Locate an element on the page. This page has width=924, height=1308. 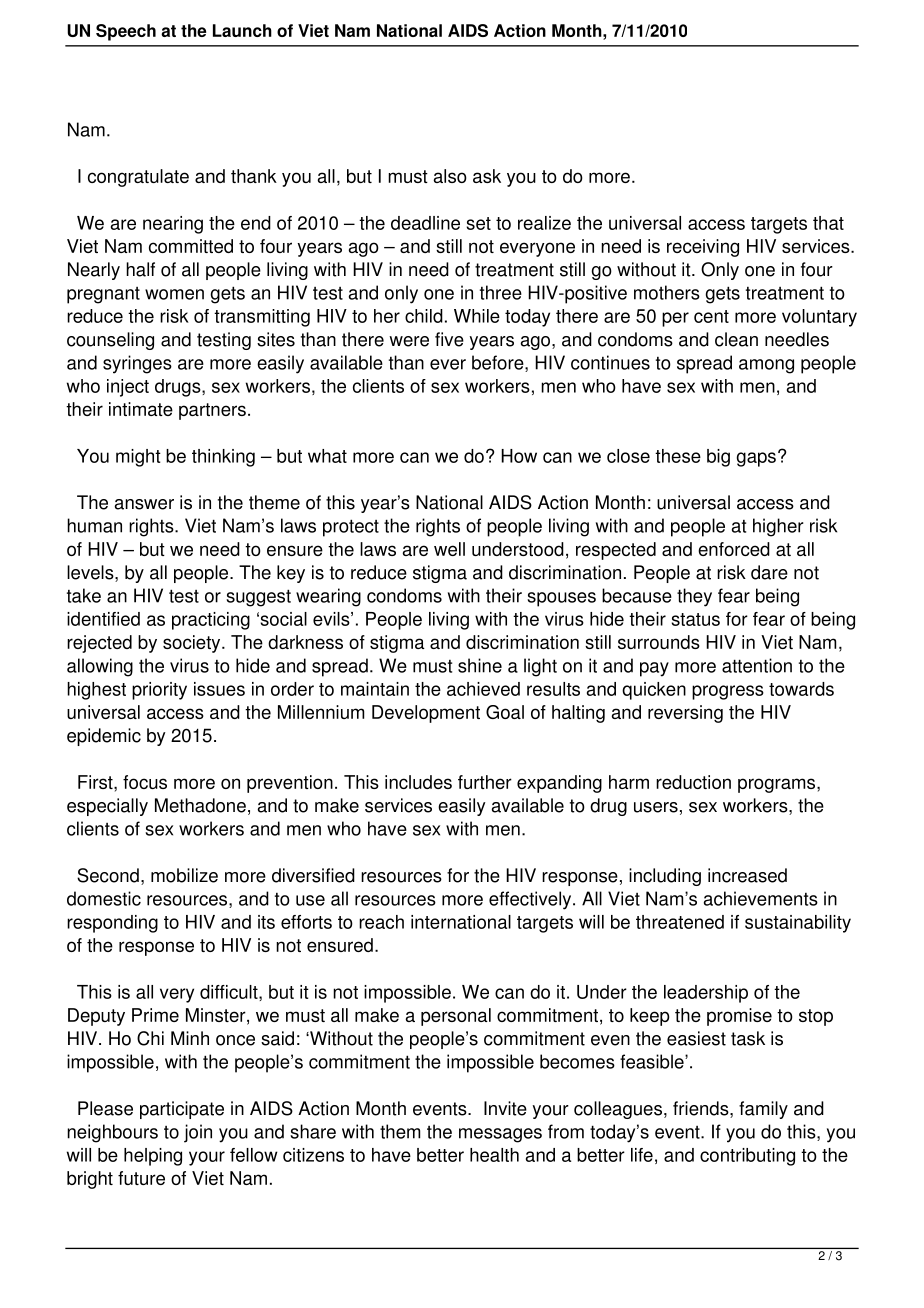
five is located at coordinates (449, 339).
